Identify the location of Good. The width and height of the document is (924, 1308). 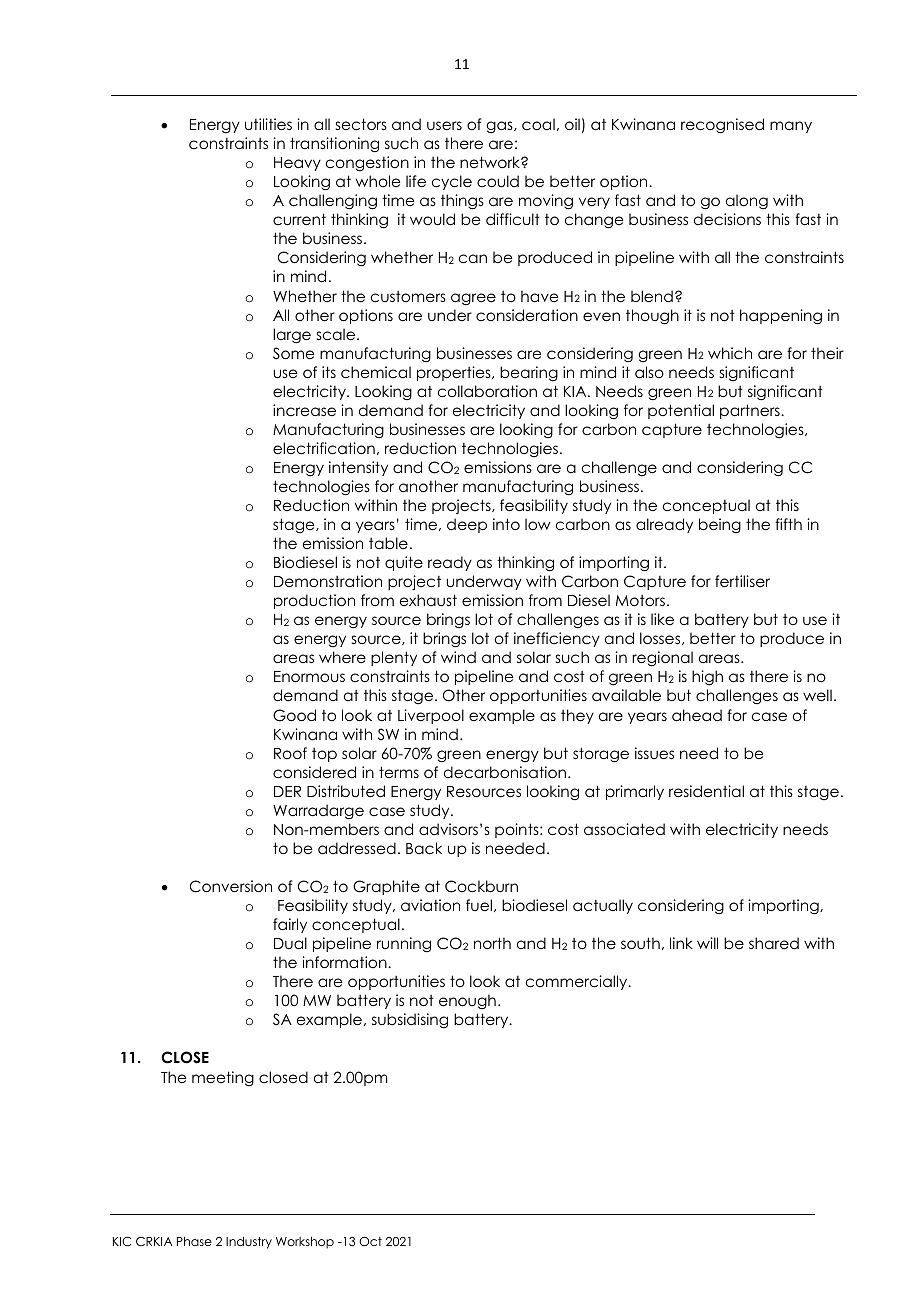
(294, 715).
